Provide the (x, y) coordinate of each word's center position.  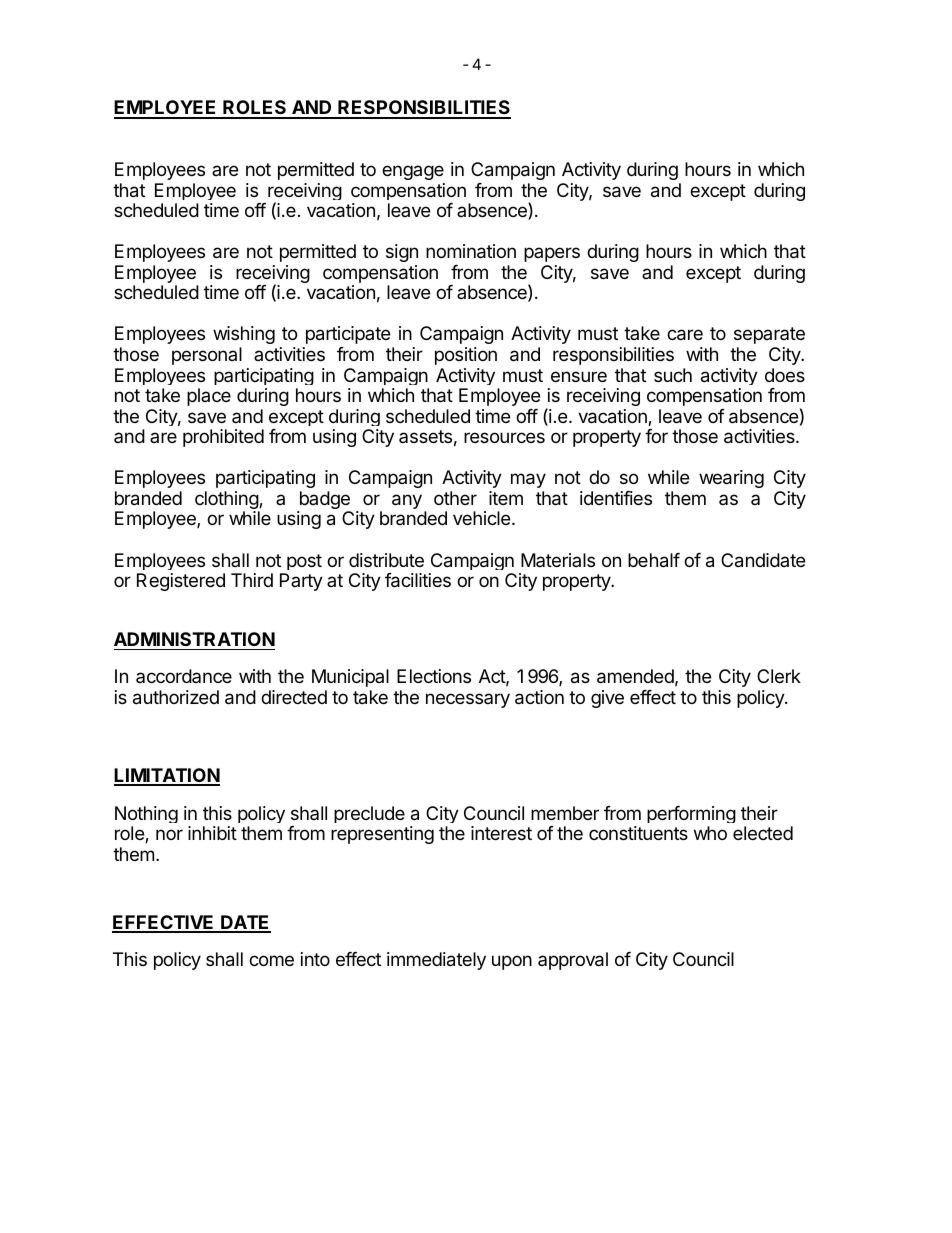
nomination (471, 251)
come (271, 960)
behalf (654, 560)
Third (252, 580)
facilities (418, 580)
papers (552, 254)
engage (413, 172)
